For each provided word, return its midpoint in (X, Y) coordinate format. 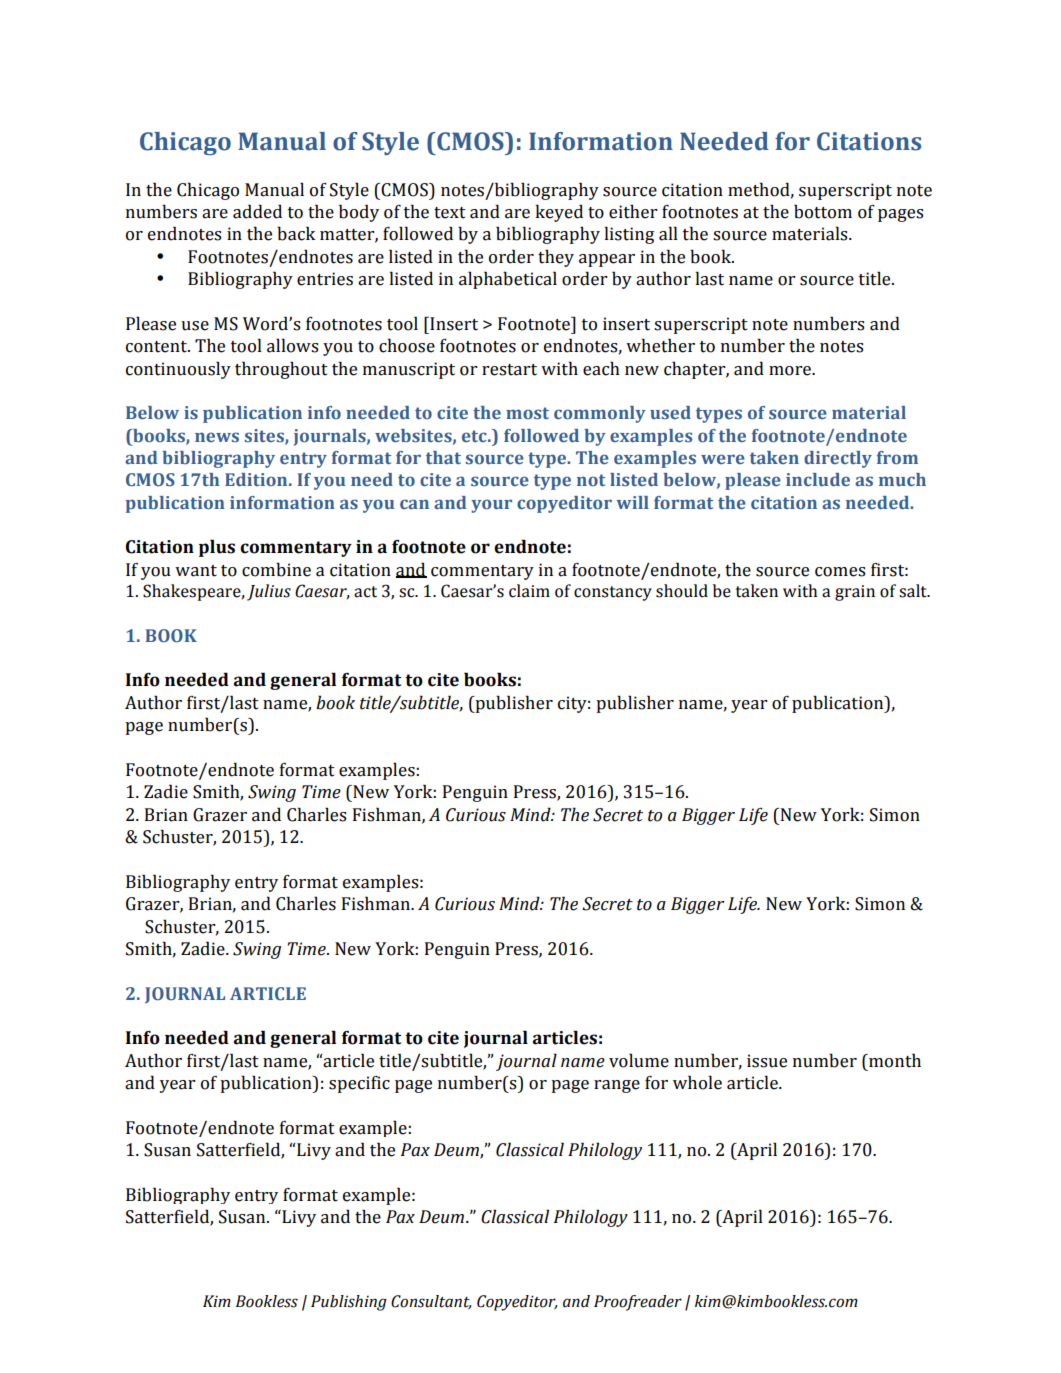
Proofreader (638, 1303)
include (818, 479)
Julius (269, 592)
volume (639, 1060)
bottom (823, 211)
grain (855, 593)
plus (217, 548)
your (491, 506)
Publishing (349, 1303)
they (556, 258)
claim (529, 591)
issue (767, 1061)
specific (359, 1084)
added (257, 211)
